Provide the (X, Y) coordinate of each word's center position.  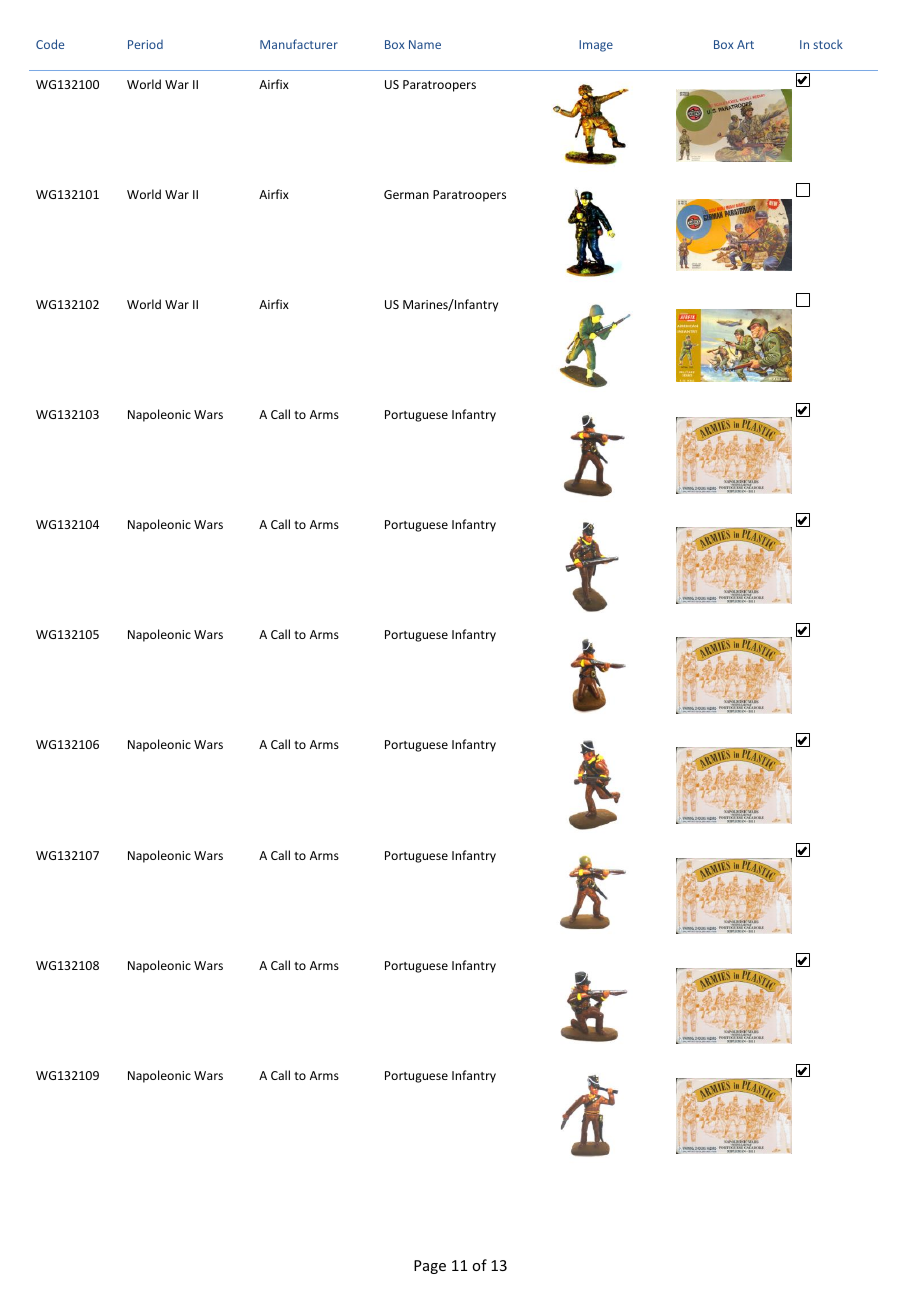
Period (145, 44)
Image (596, 46)
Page (430, 1267)
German (406, 194)
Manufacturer (299, 44)
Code (50, 44)
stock (828, 44)
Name (425, 44)
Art (745, 44)
